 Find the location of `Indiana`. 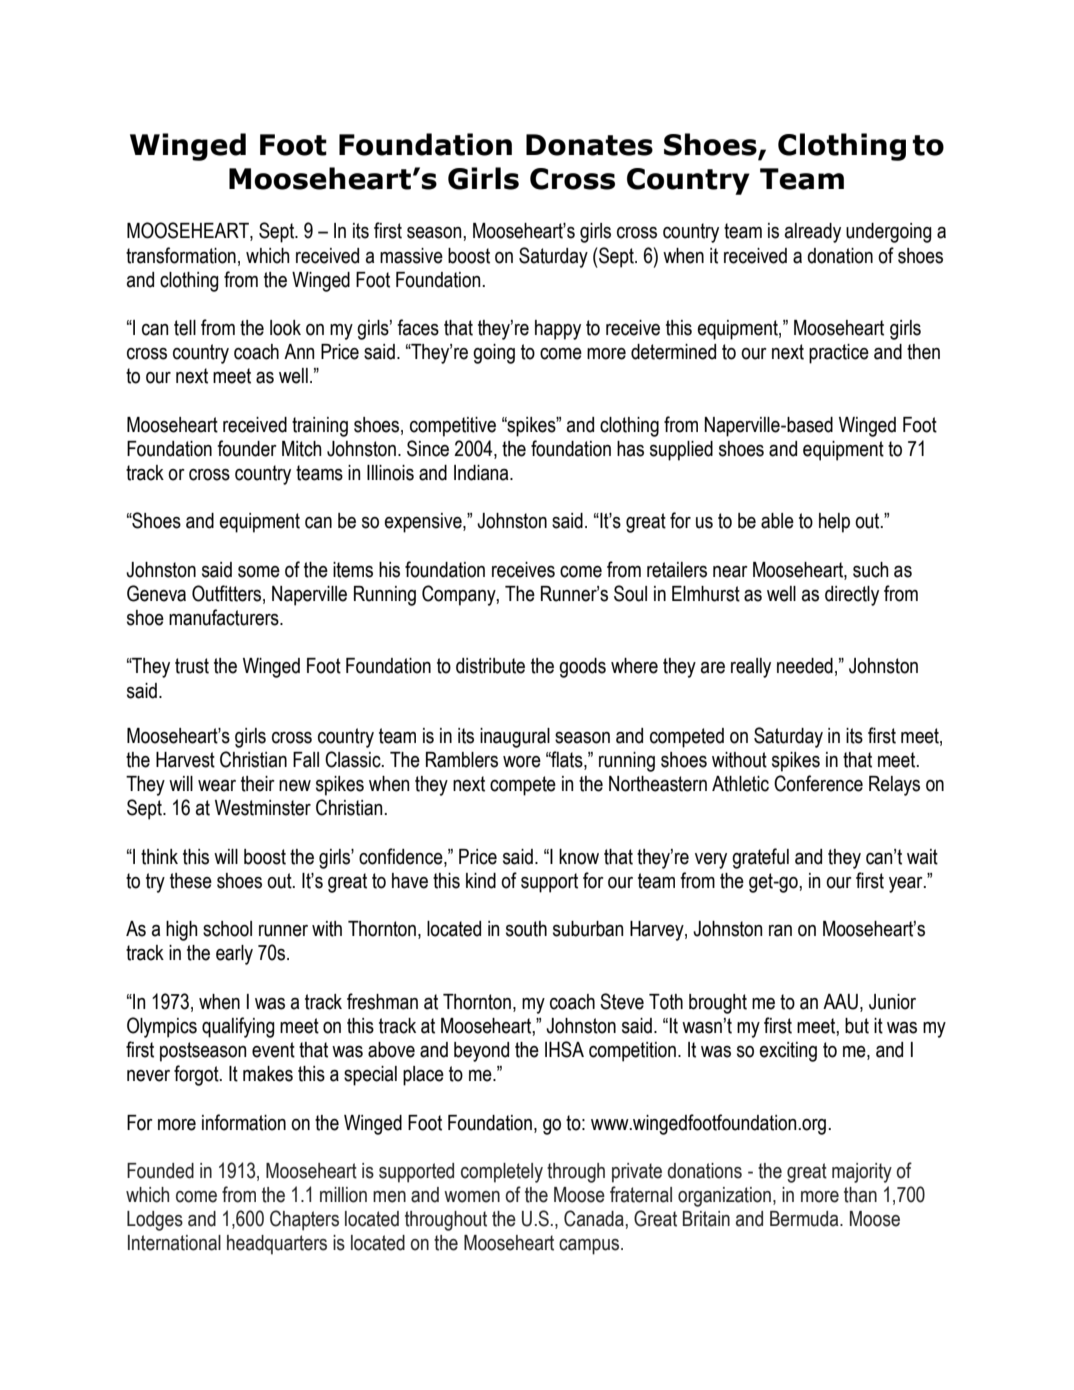

Indiana is located at coordinates (482, 473).
